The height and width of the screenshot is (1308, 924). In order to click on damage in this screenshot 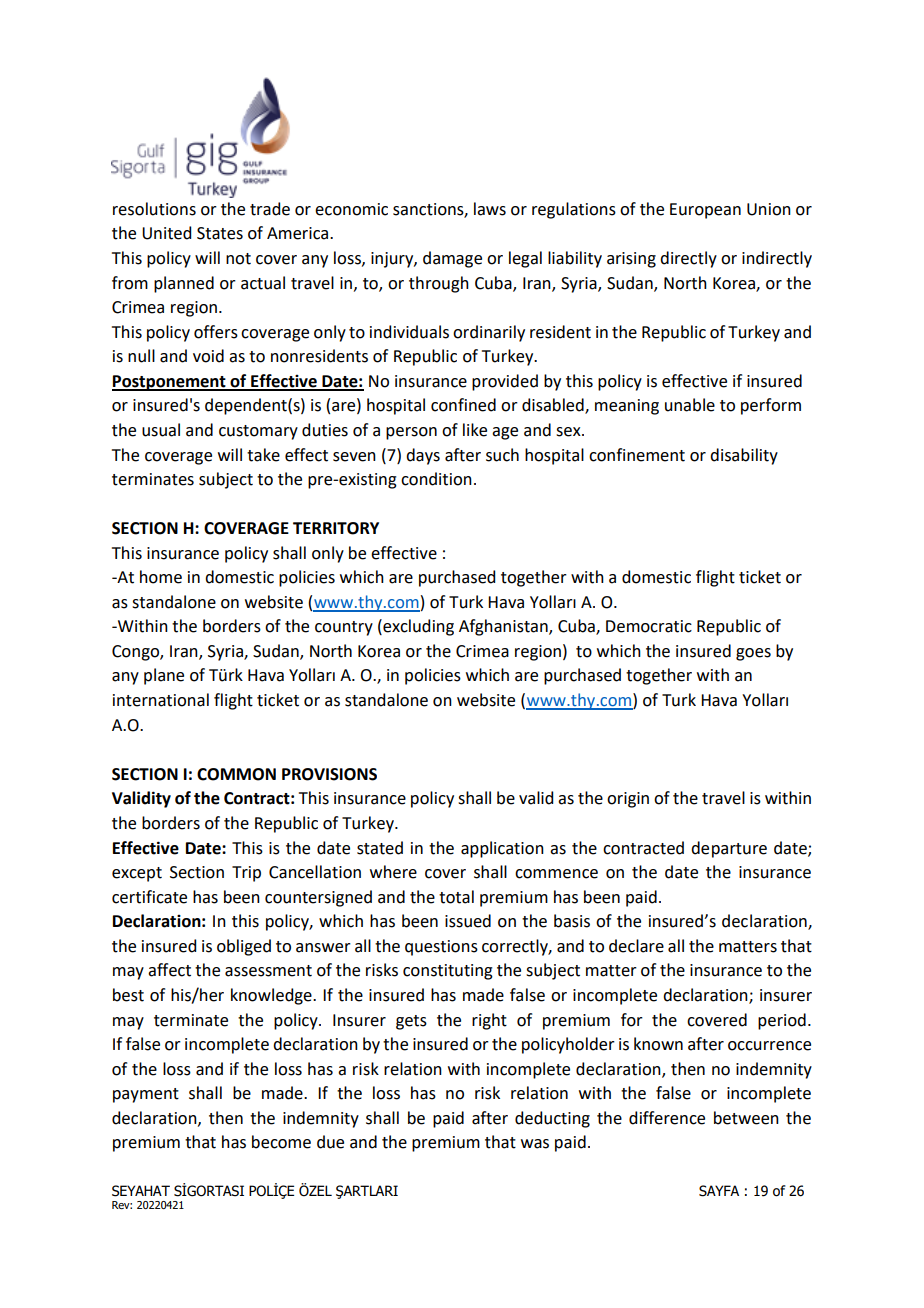, I will do `click(452, 259)`.
